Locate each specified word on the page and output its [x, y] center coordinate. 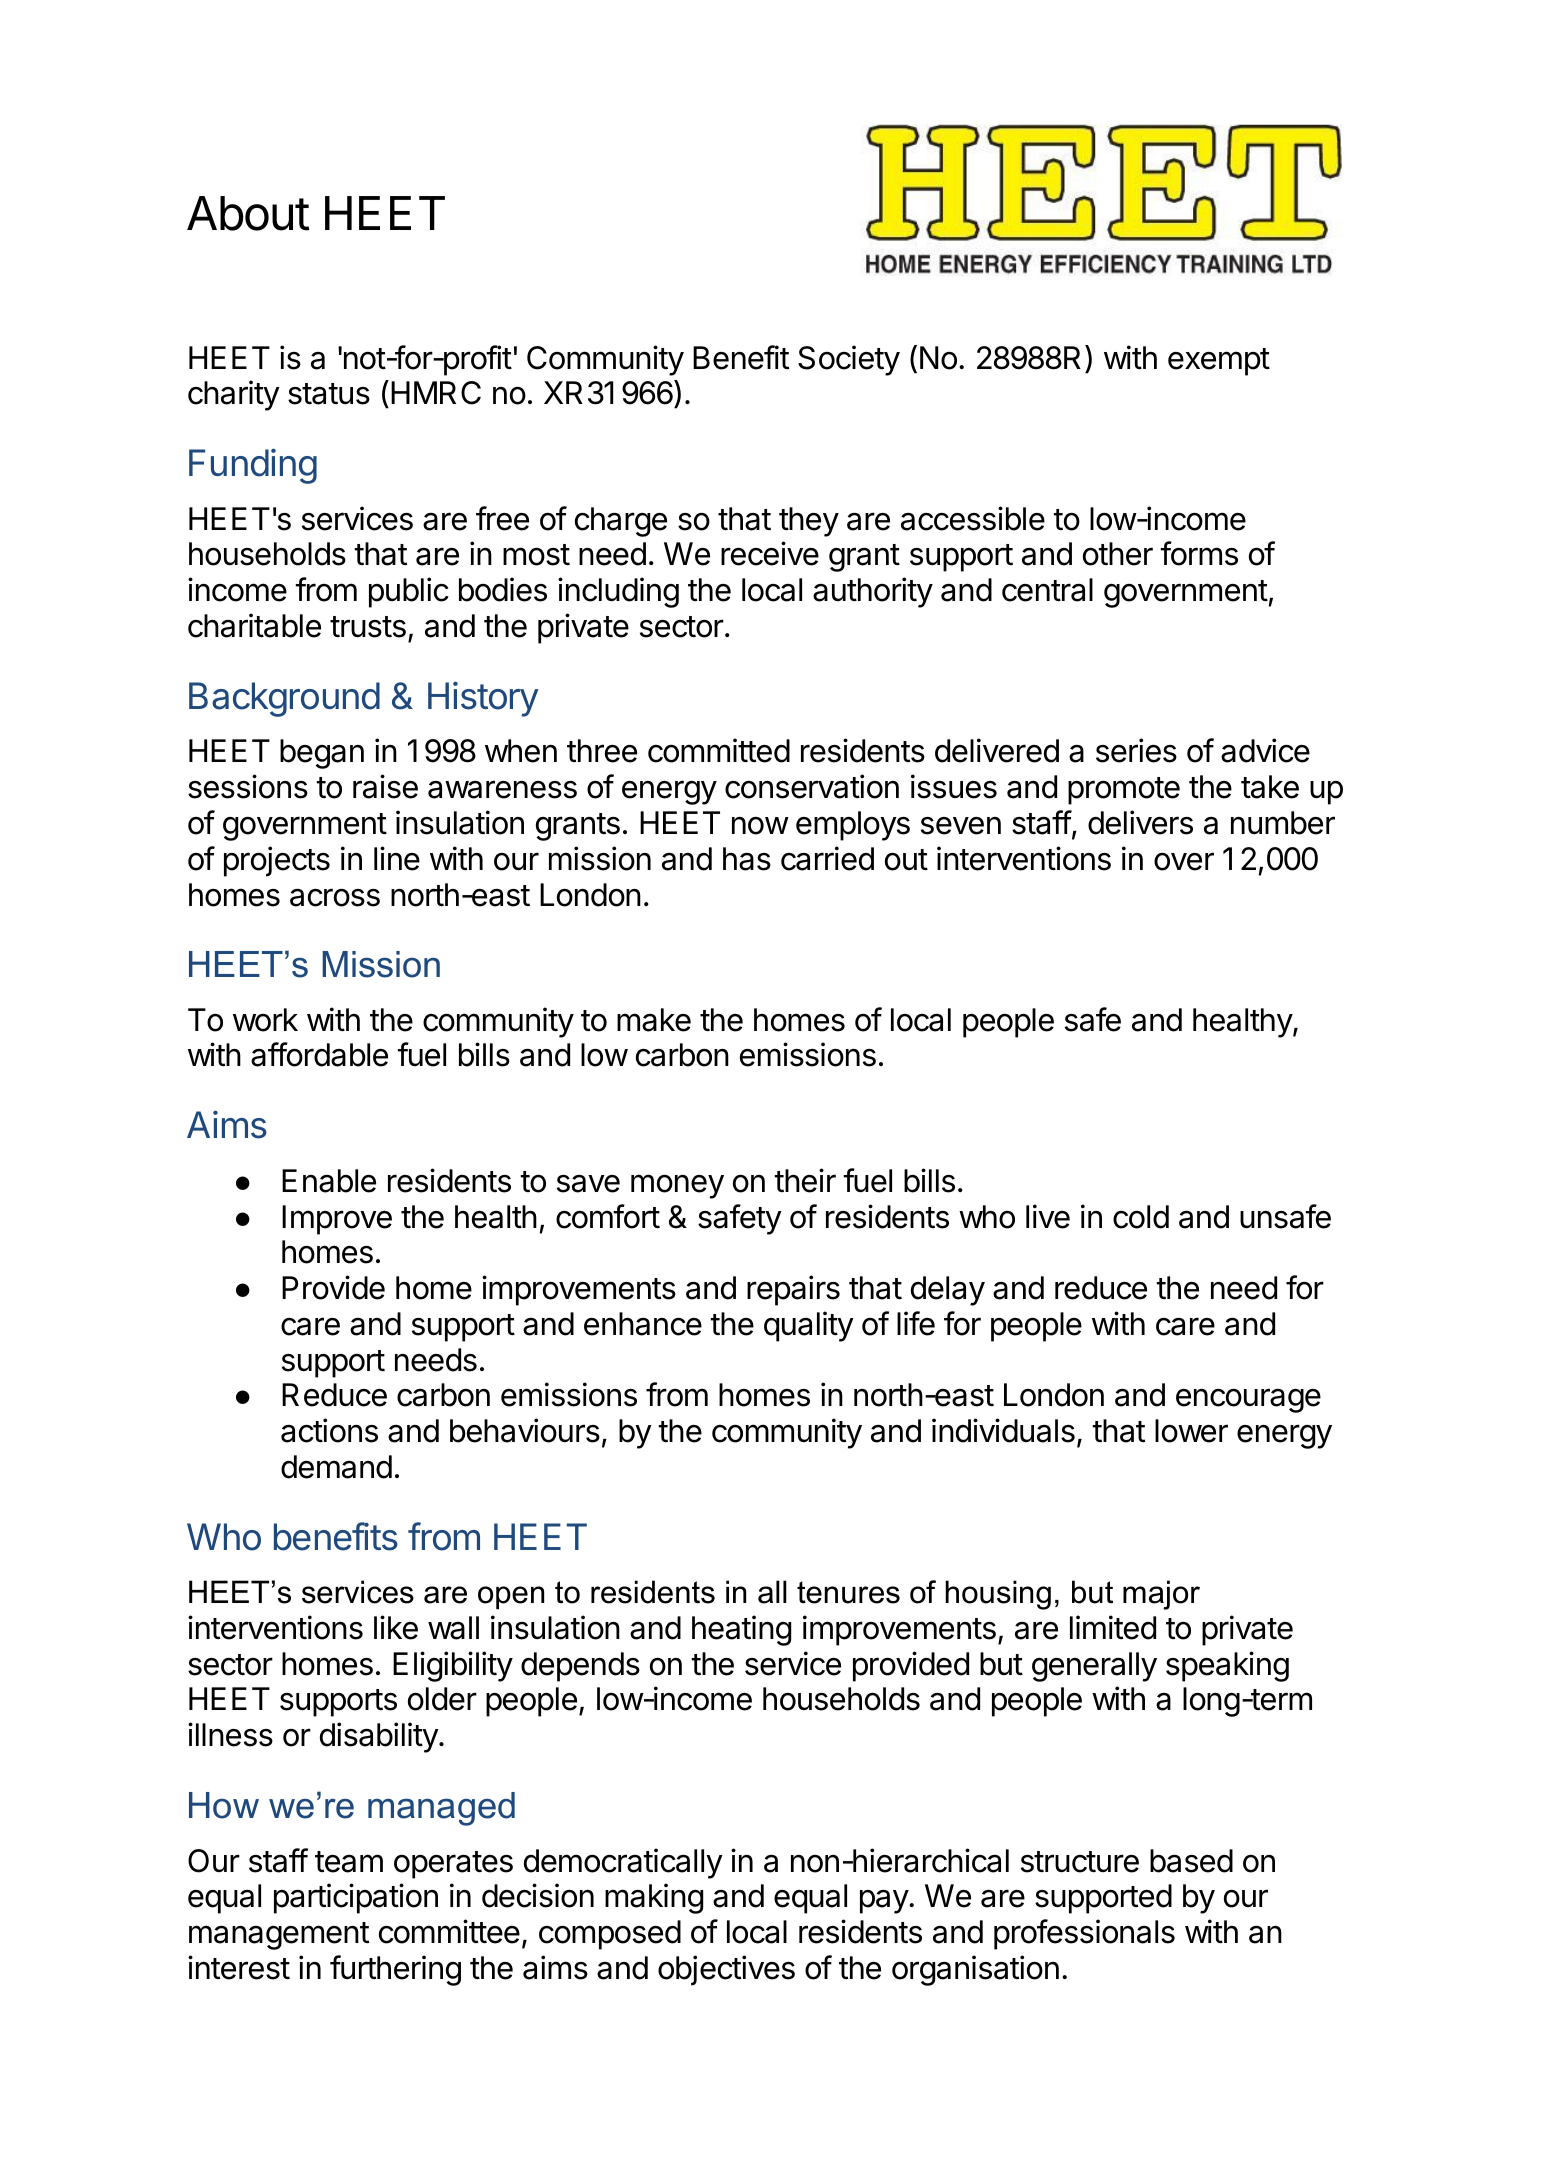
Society [849, 360]
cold [1141, 1217]
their [805, 1180]
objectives [726, 1970]
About [248, 213]
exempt [1219, 362]
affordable [319, 1054]
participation [356, 1898]
